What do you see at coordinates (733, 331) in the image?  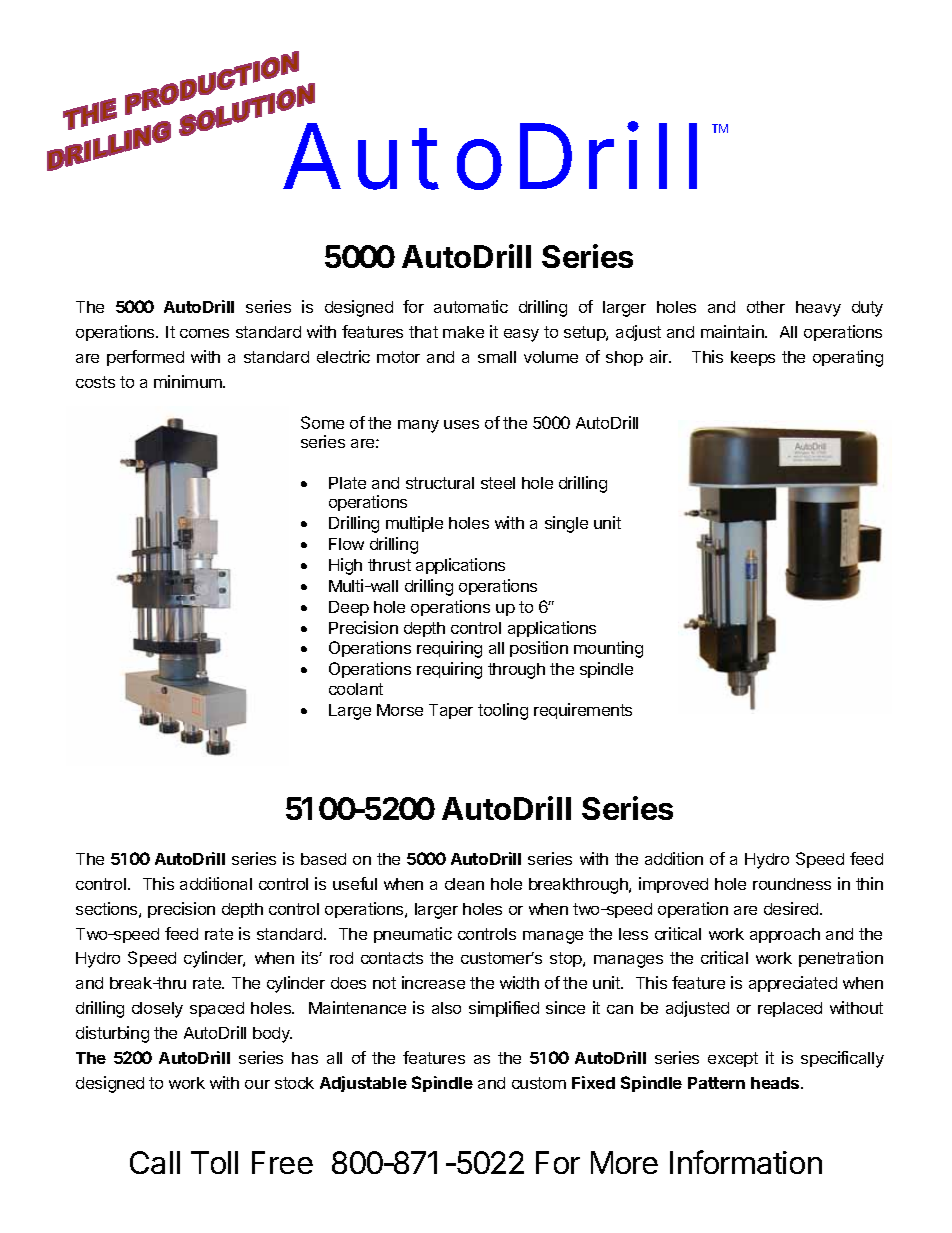 I see `maintain` at bounding box center [733, 331].
